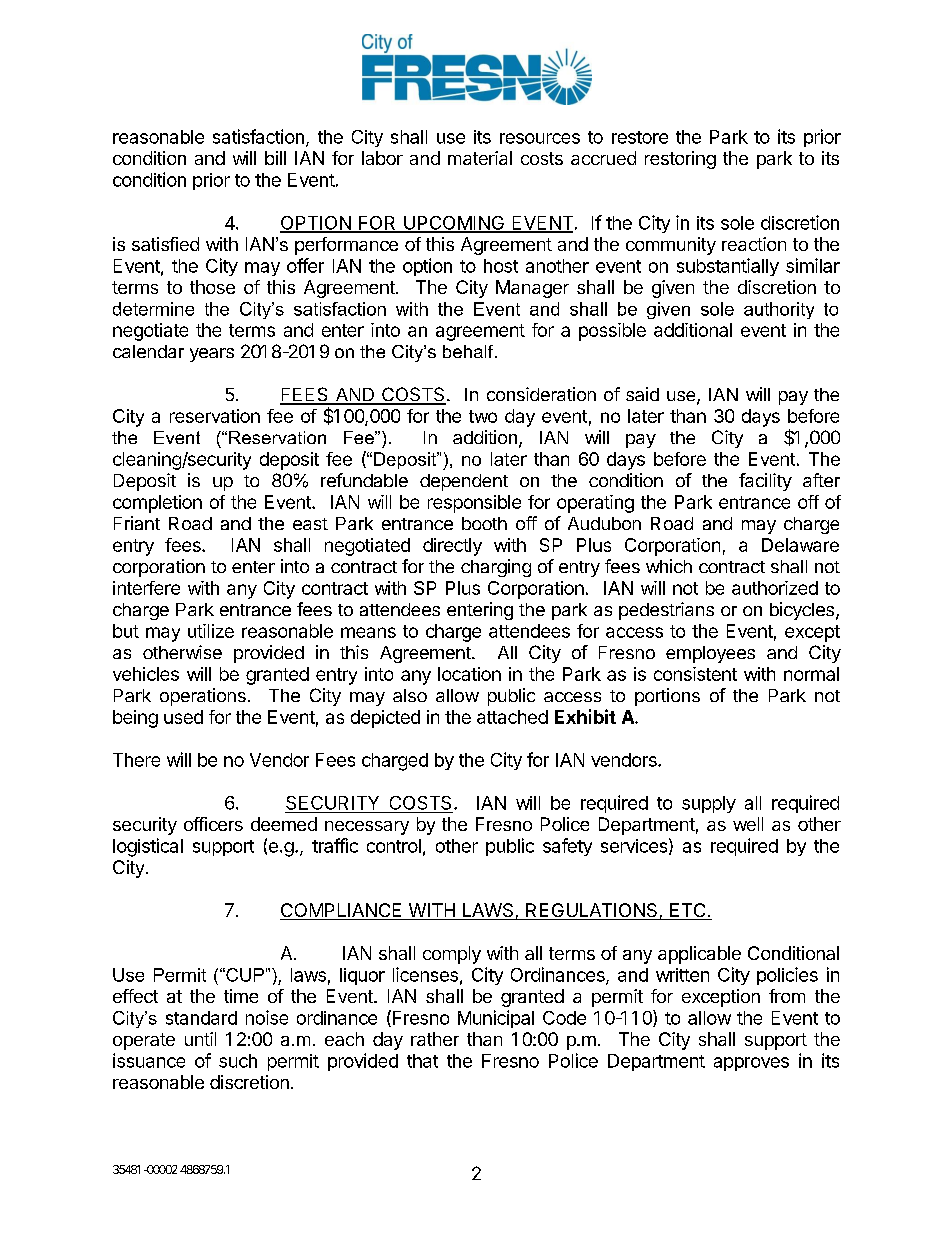  I want to click on Municipal, so click(496, 1019).
